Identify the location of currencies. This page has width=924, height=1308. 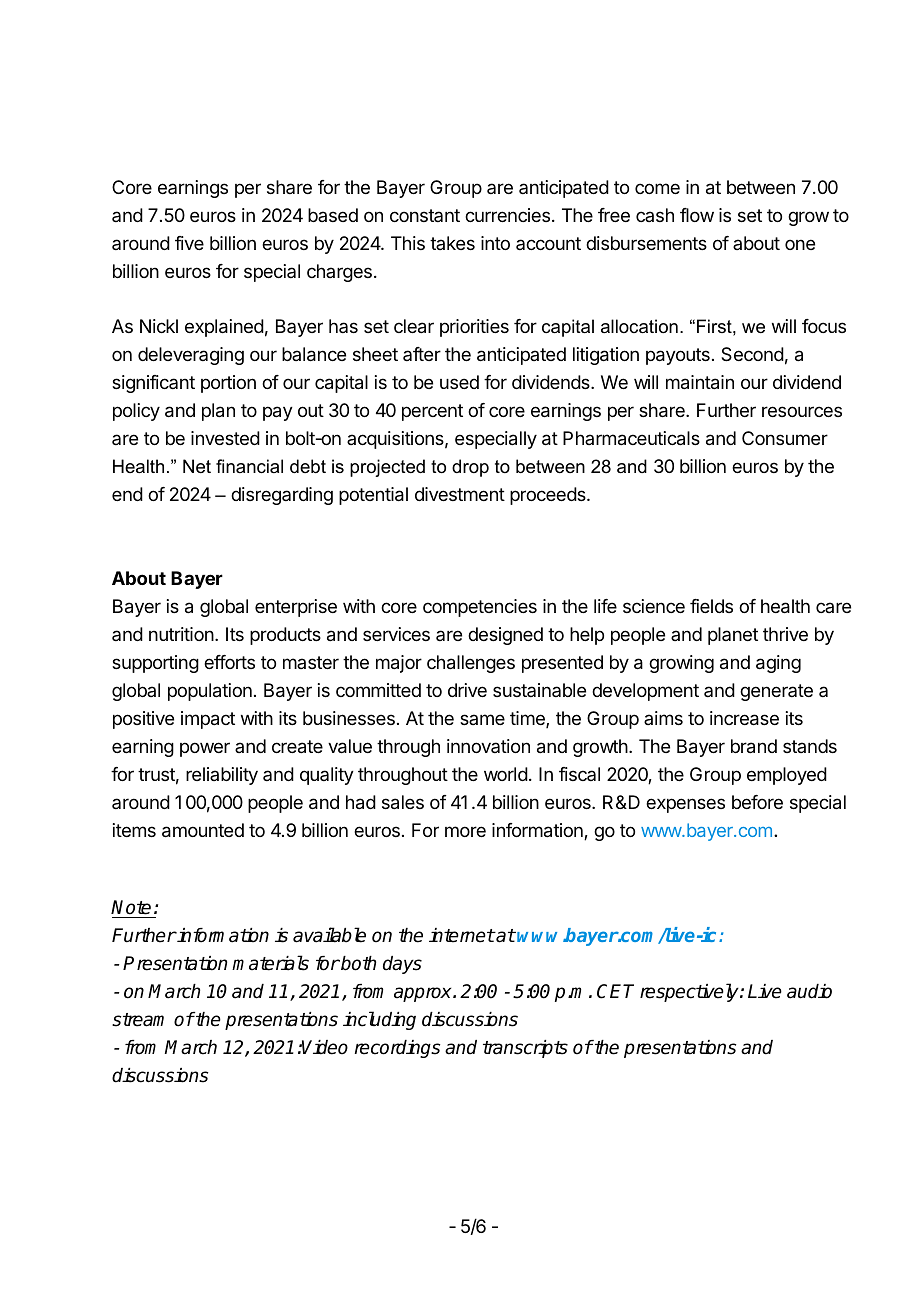
(507, 215).
